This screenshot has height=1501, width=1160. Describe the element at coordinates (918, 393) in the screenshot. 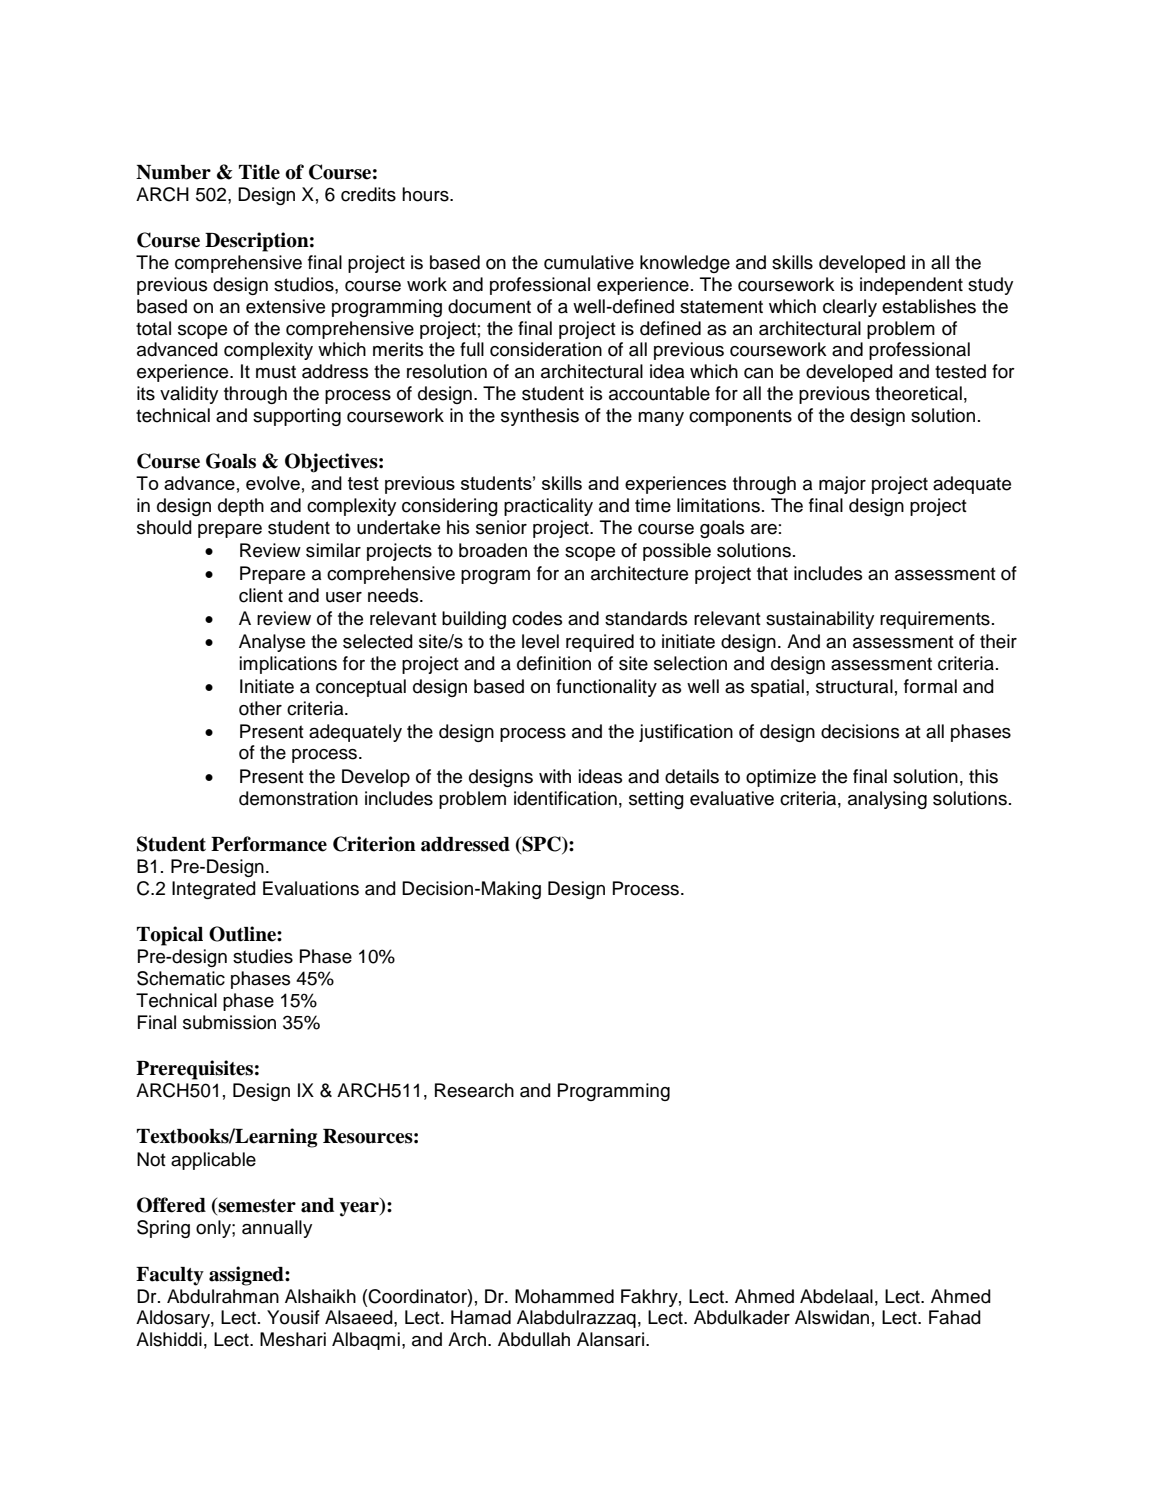

I see `theoretical` at that location.
